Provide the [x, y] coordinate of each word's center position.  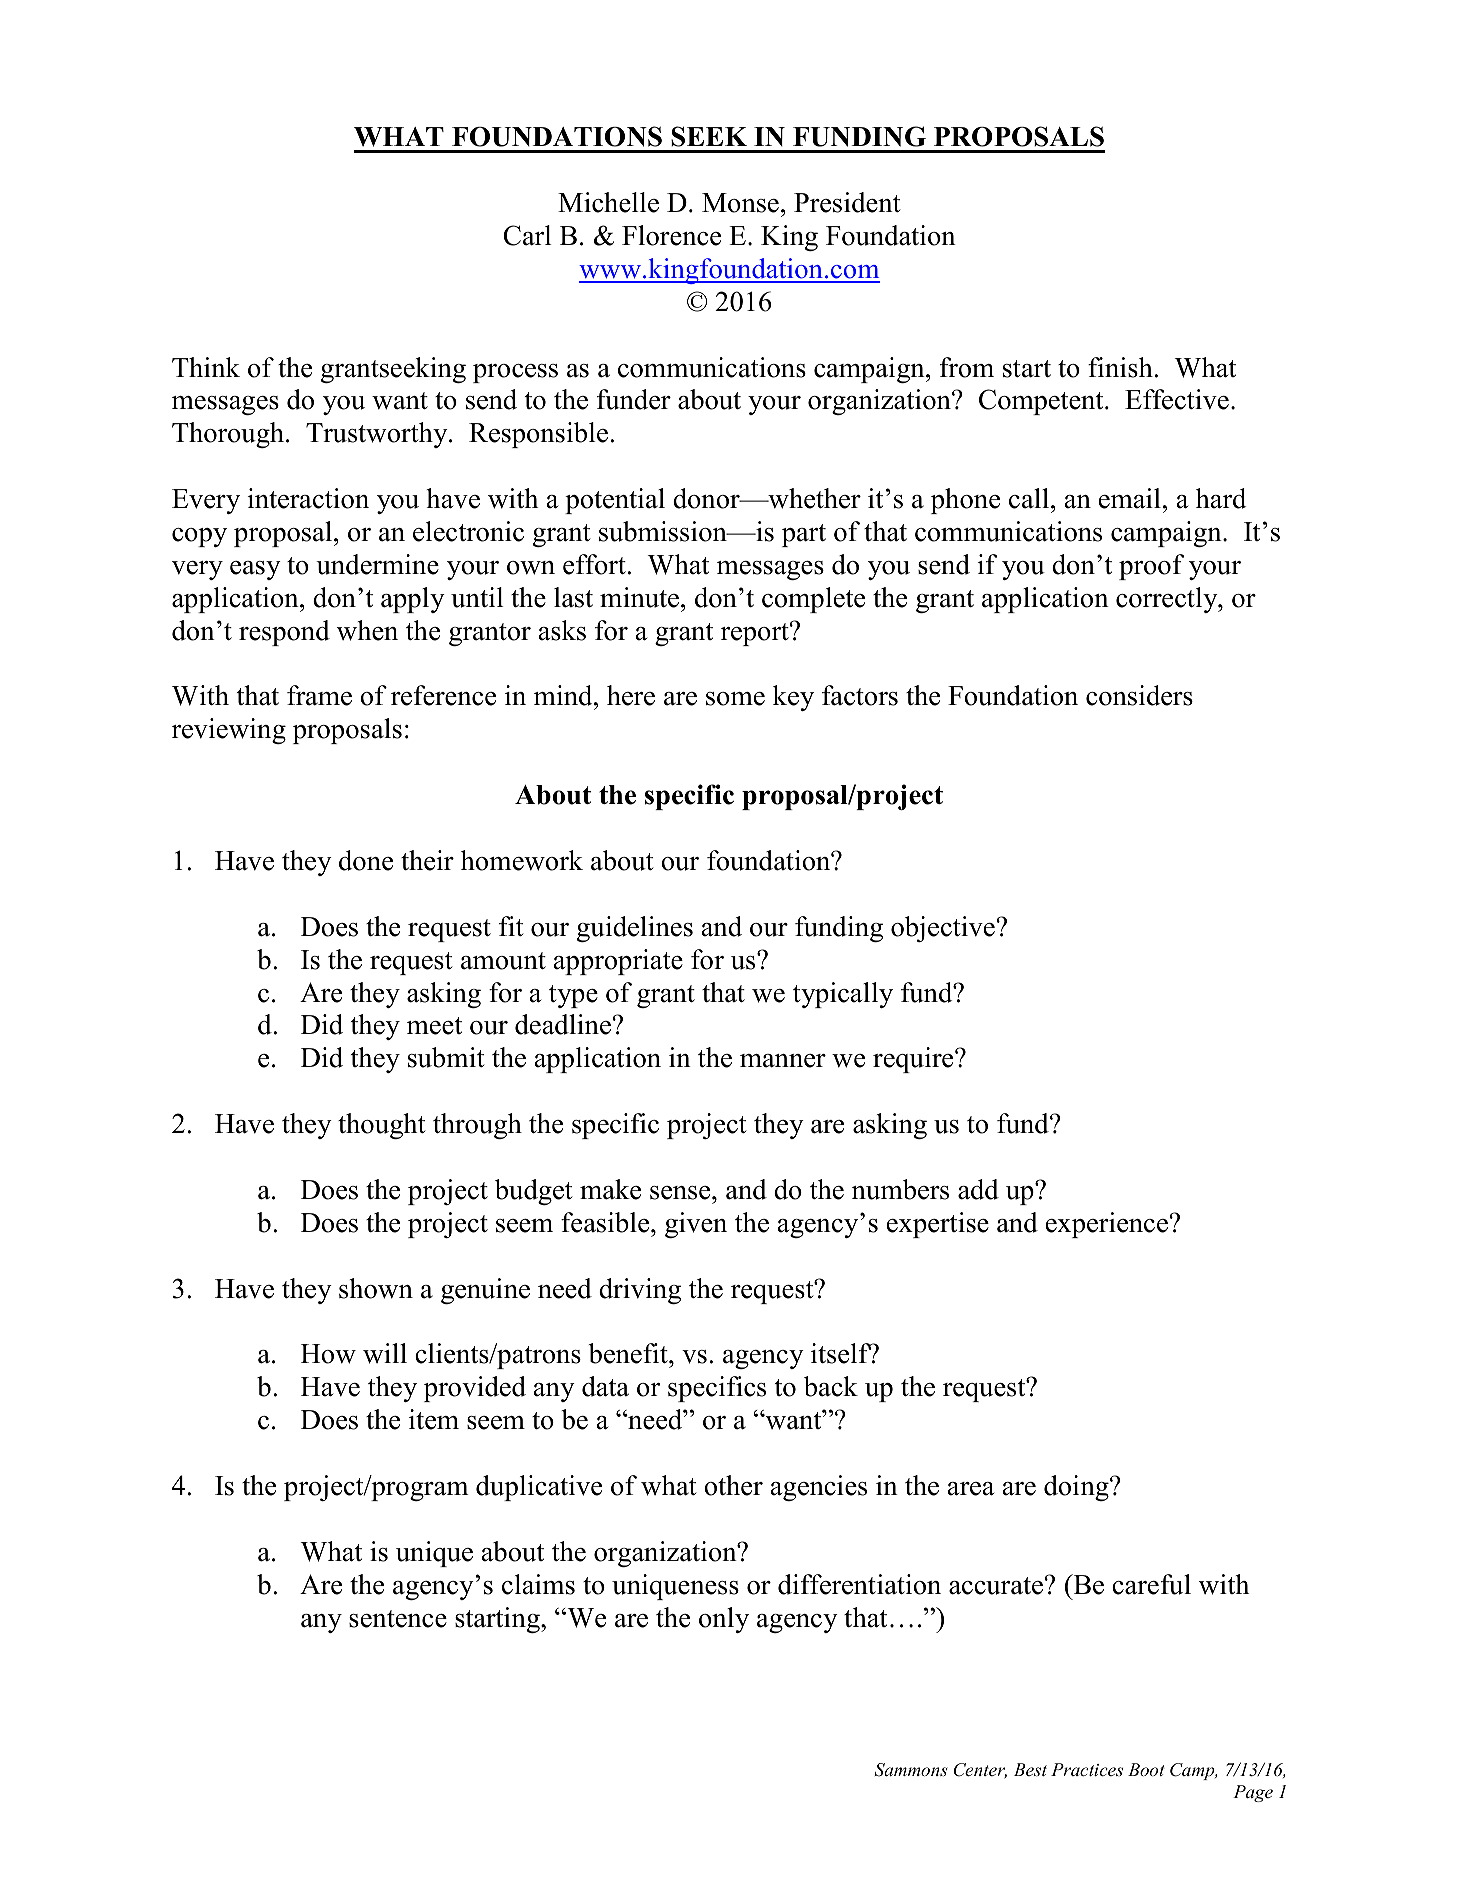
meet [434, 1026]
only [724, 1620]
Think [206, 367]
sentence [398, 1619]
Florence [671, 235]
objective [943, 929]
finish [1120, 367]
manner [783, 1061]
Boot [1146, 1769]
